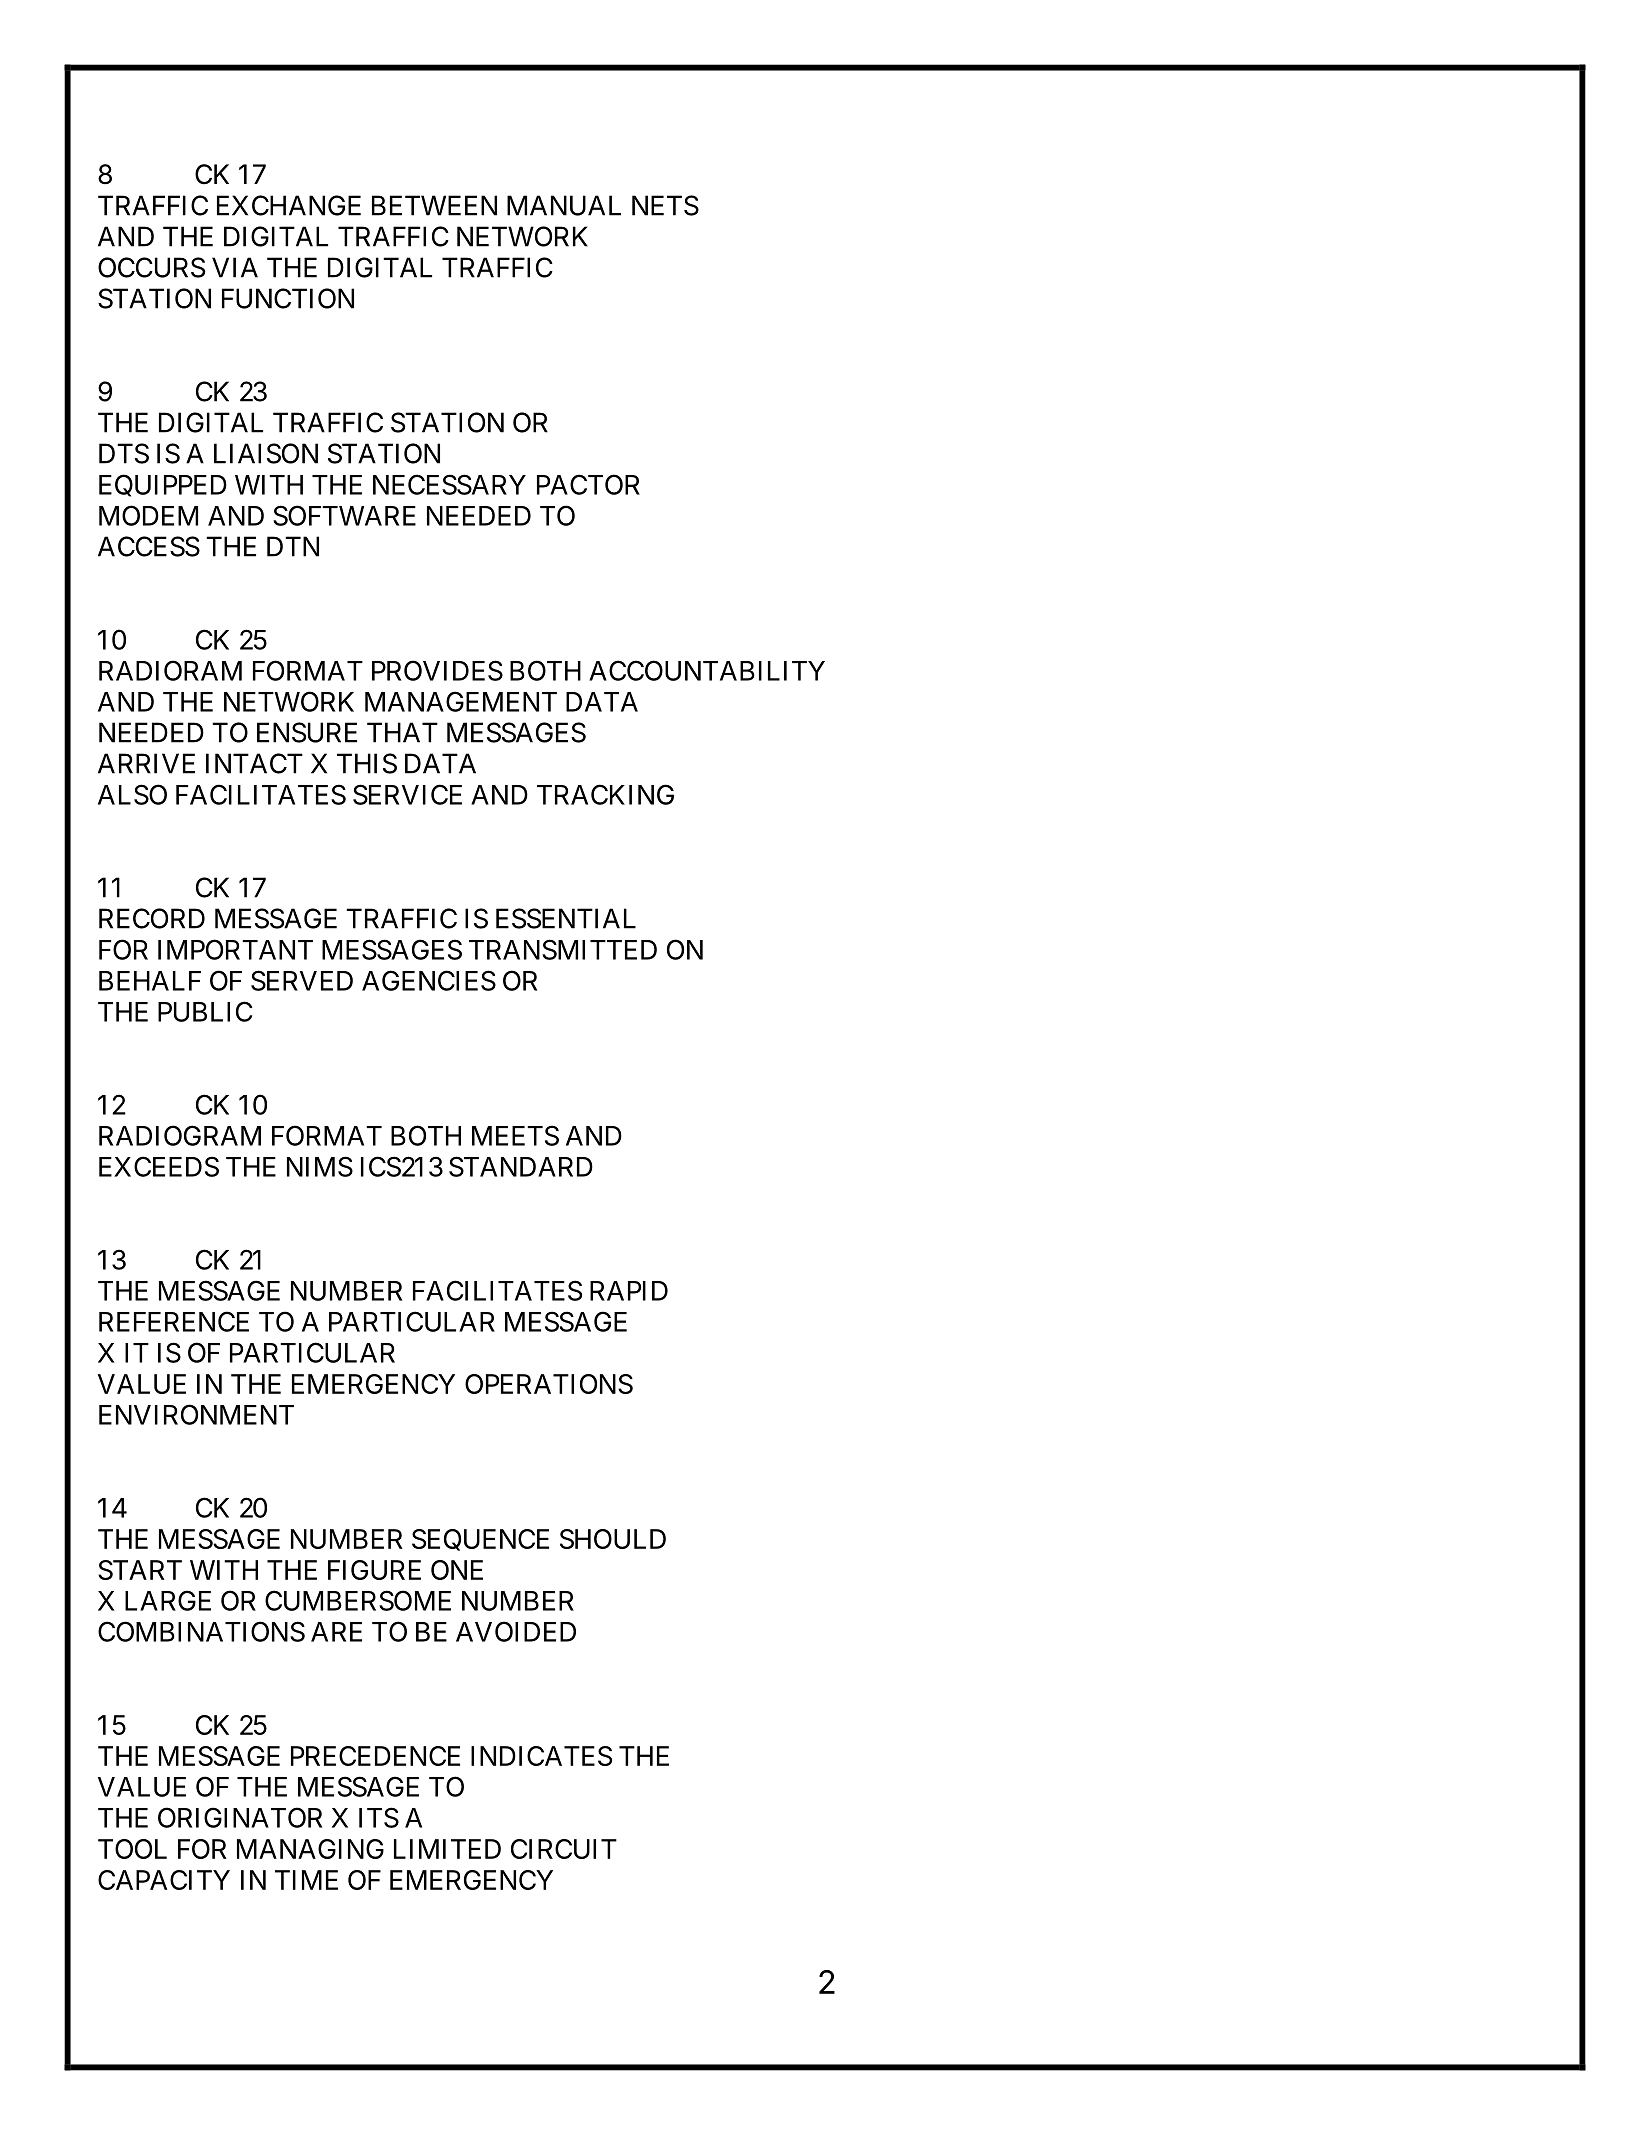 This image has height=2135, width=1650. What do you see at coordinates (434, 205) in the image?
I see `BETWEEN` at bounding box center [434, 205].
